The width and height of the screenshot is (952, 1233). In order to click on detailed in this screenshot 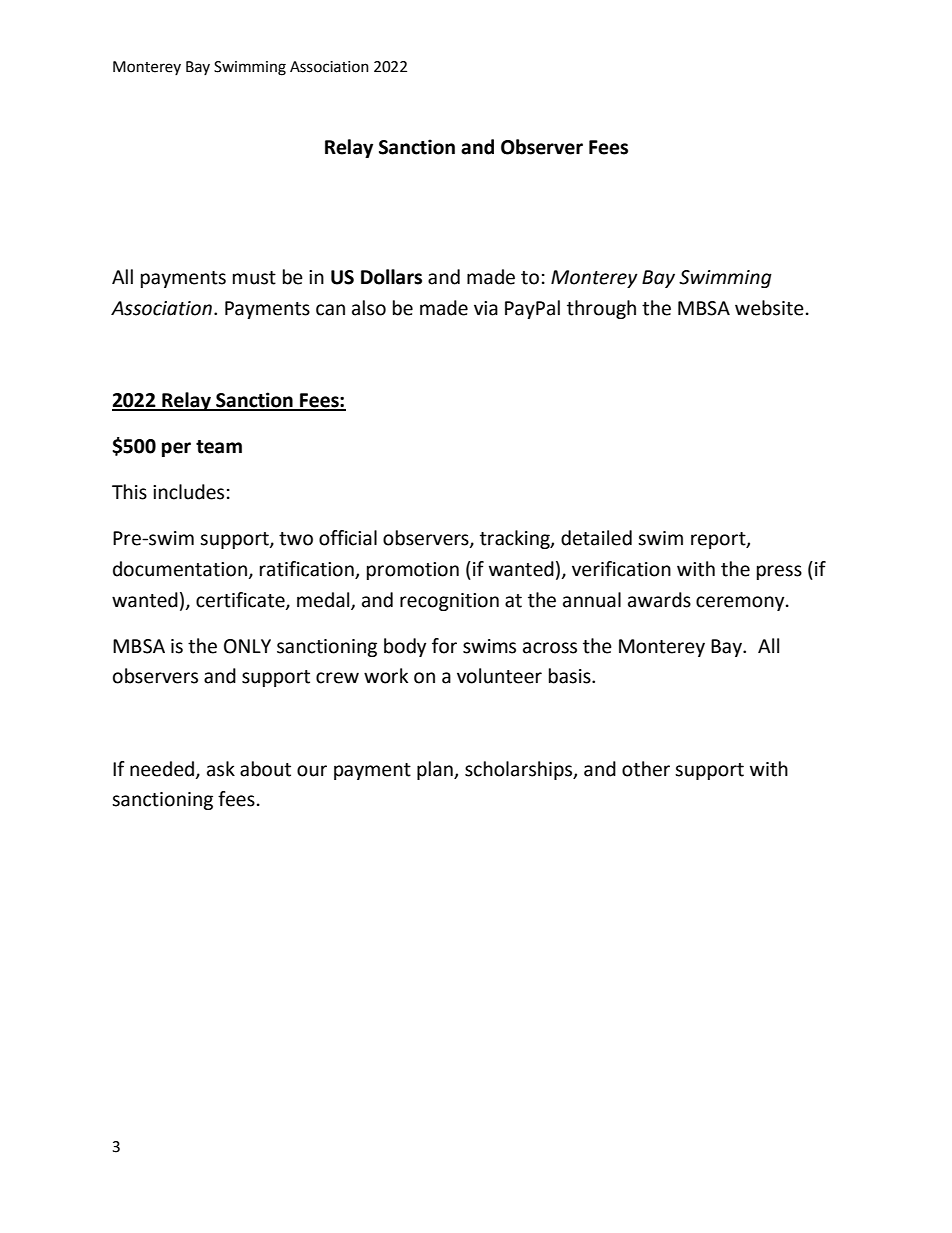, I will do `click(596, 538)`.
